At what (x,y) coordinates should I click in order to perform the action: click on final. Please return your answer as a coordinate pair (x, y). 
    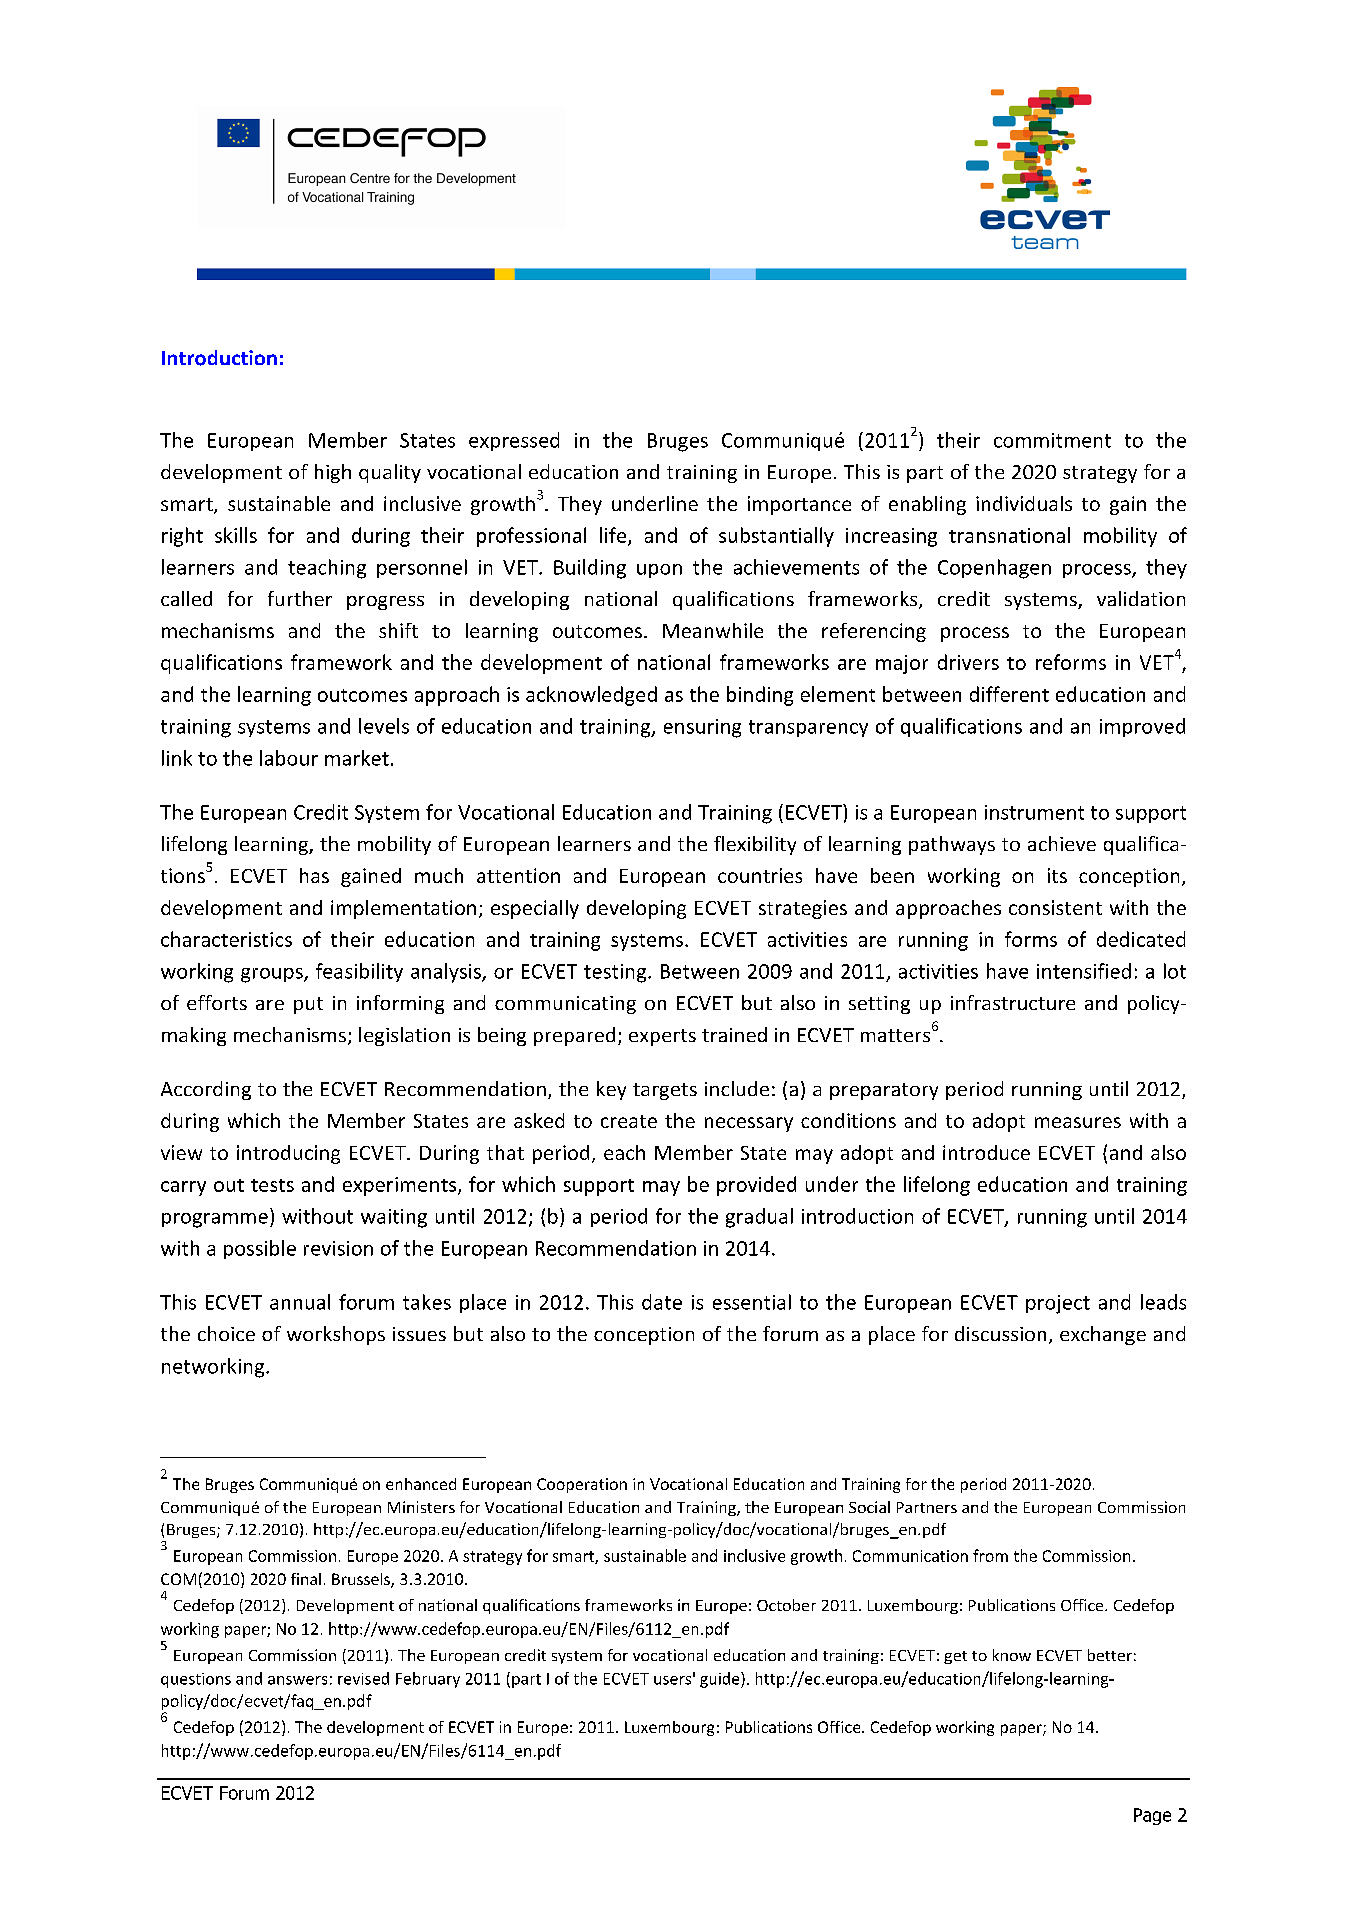
    Looking at the image, I should click on (306, 1579).
